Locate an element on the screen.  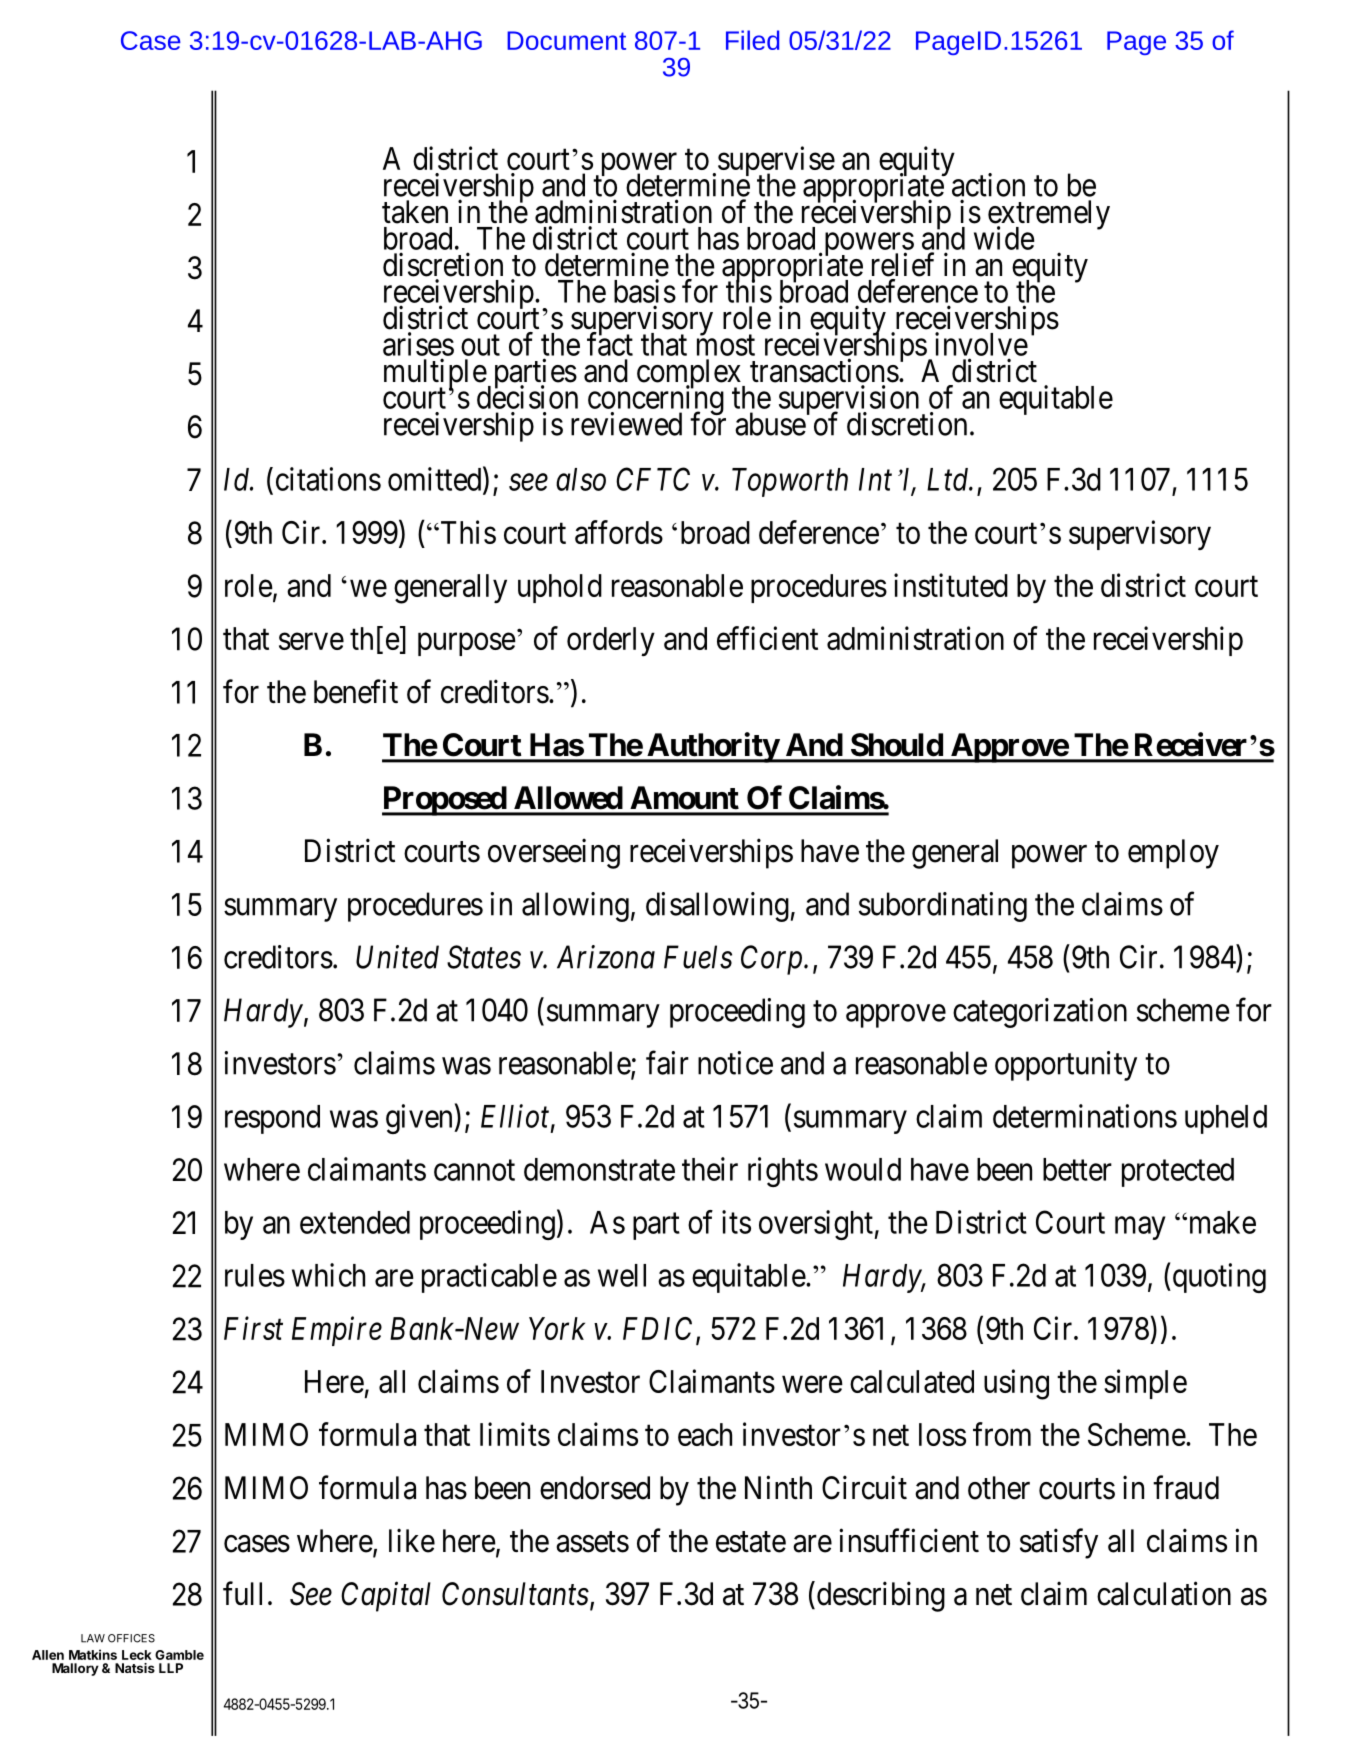
Gamble is located at coordinates (179, 1655).
